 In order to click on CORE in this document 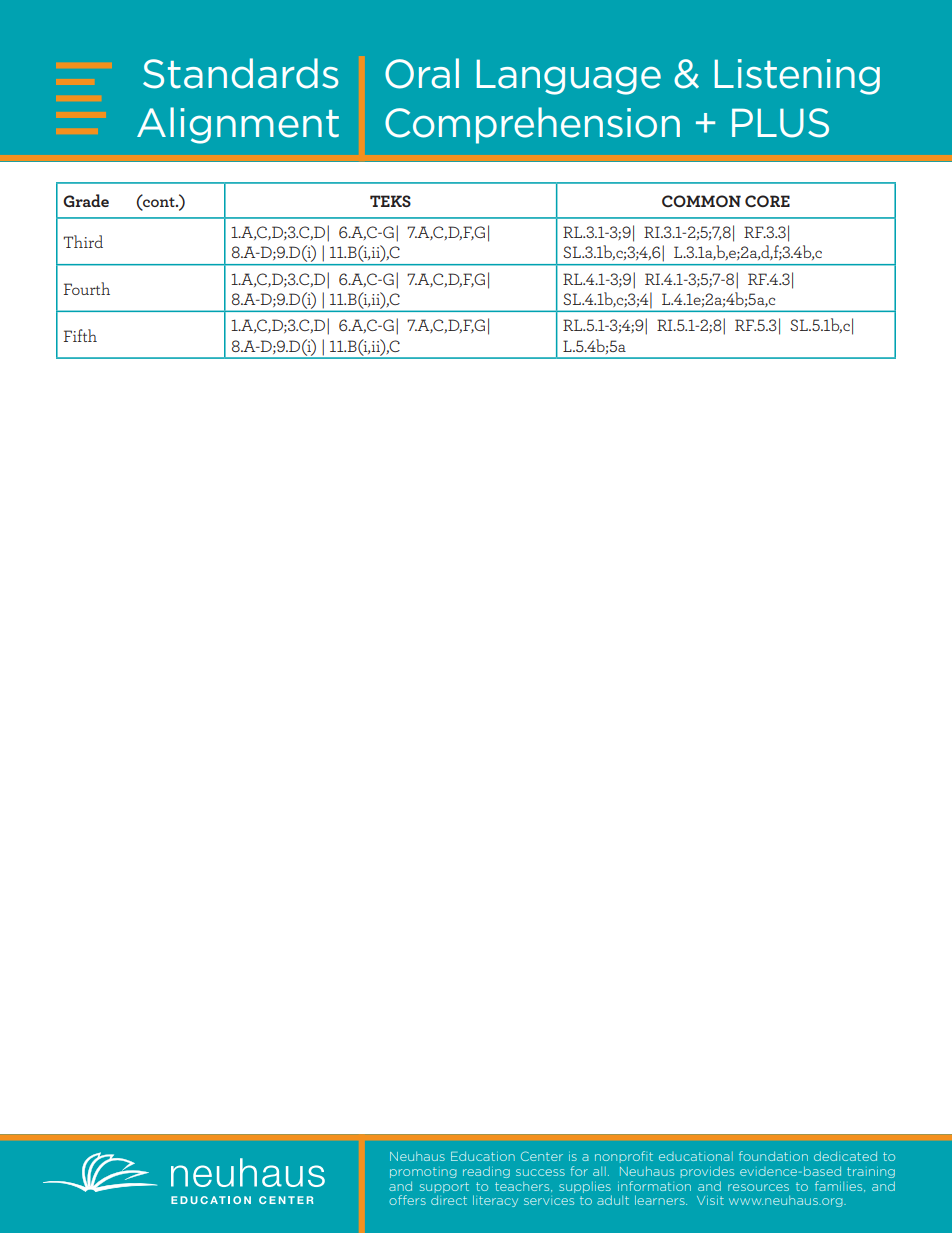, I will do `click(767, 201)`.
